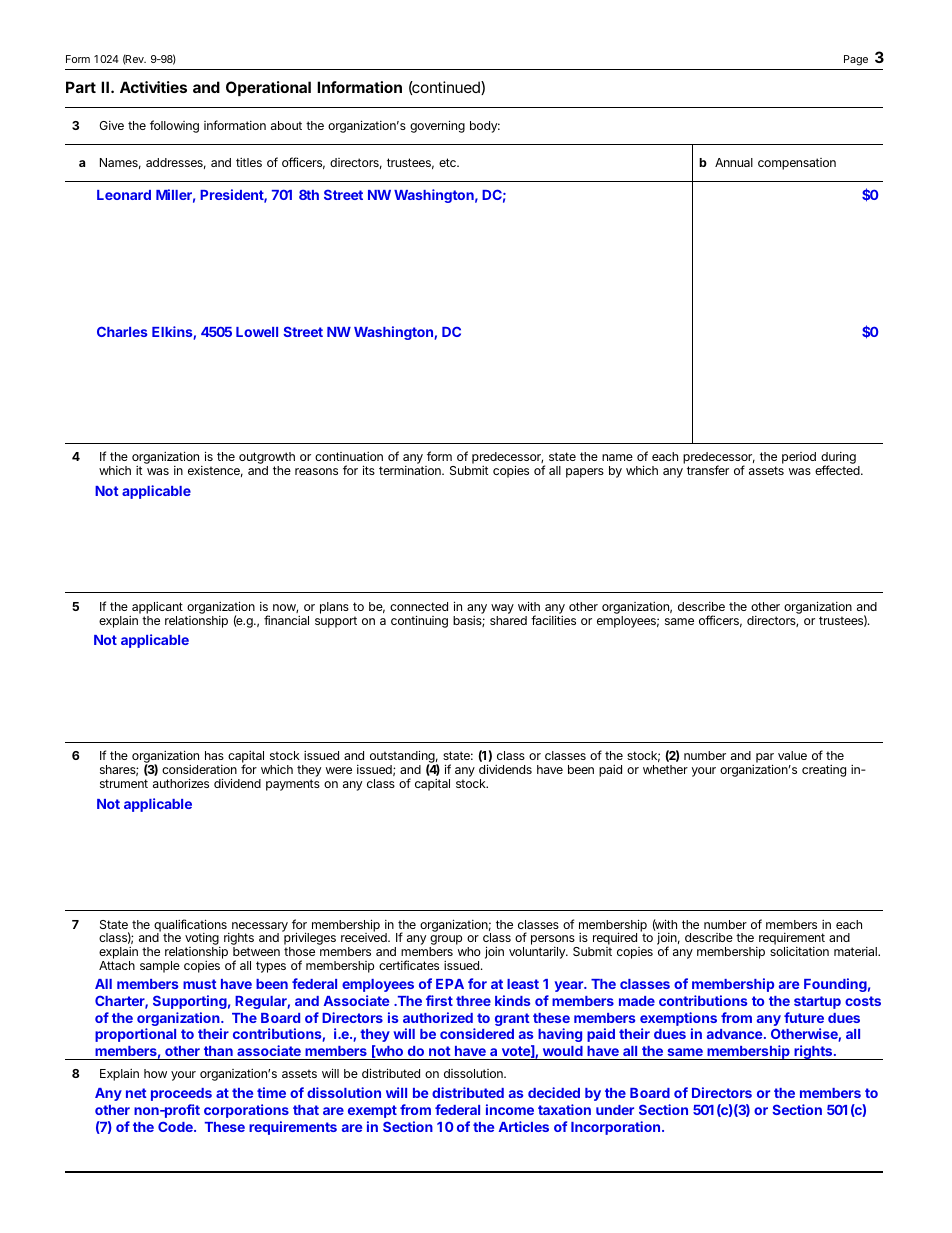  I want to click on certificates, so click(409, 965).
